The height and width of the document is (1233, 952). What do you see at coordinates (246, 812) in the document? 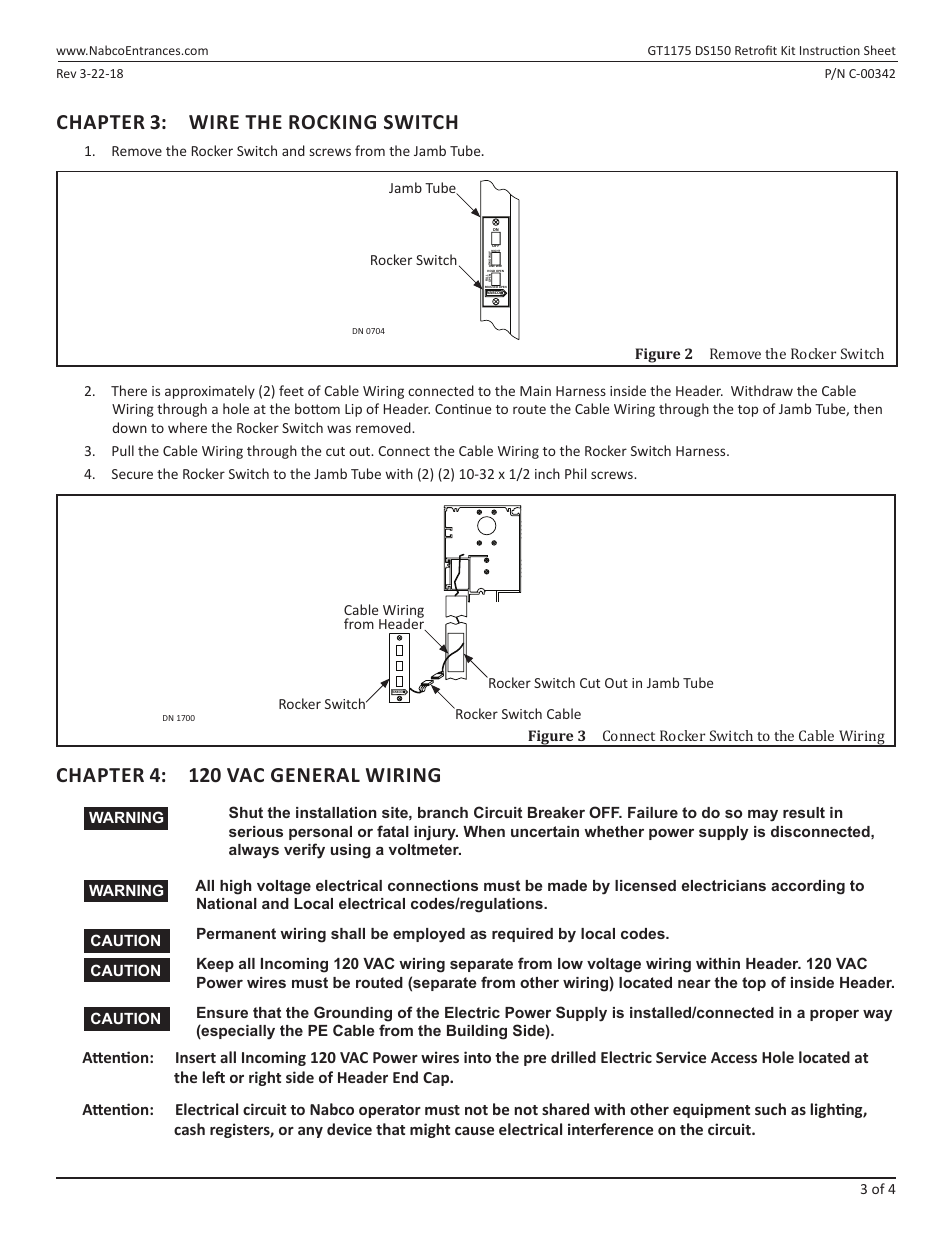
I see `Shut` at bounding box center [246, 812].
